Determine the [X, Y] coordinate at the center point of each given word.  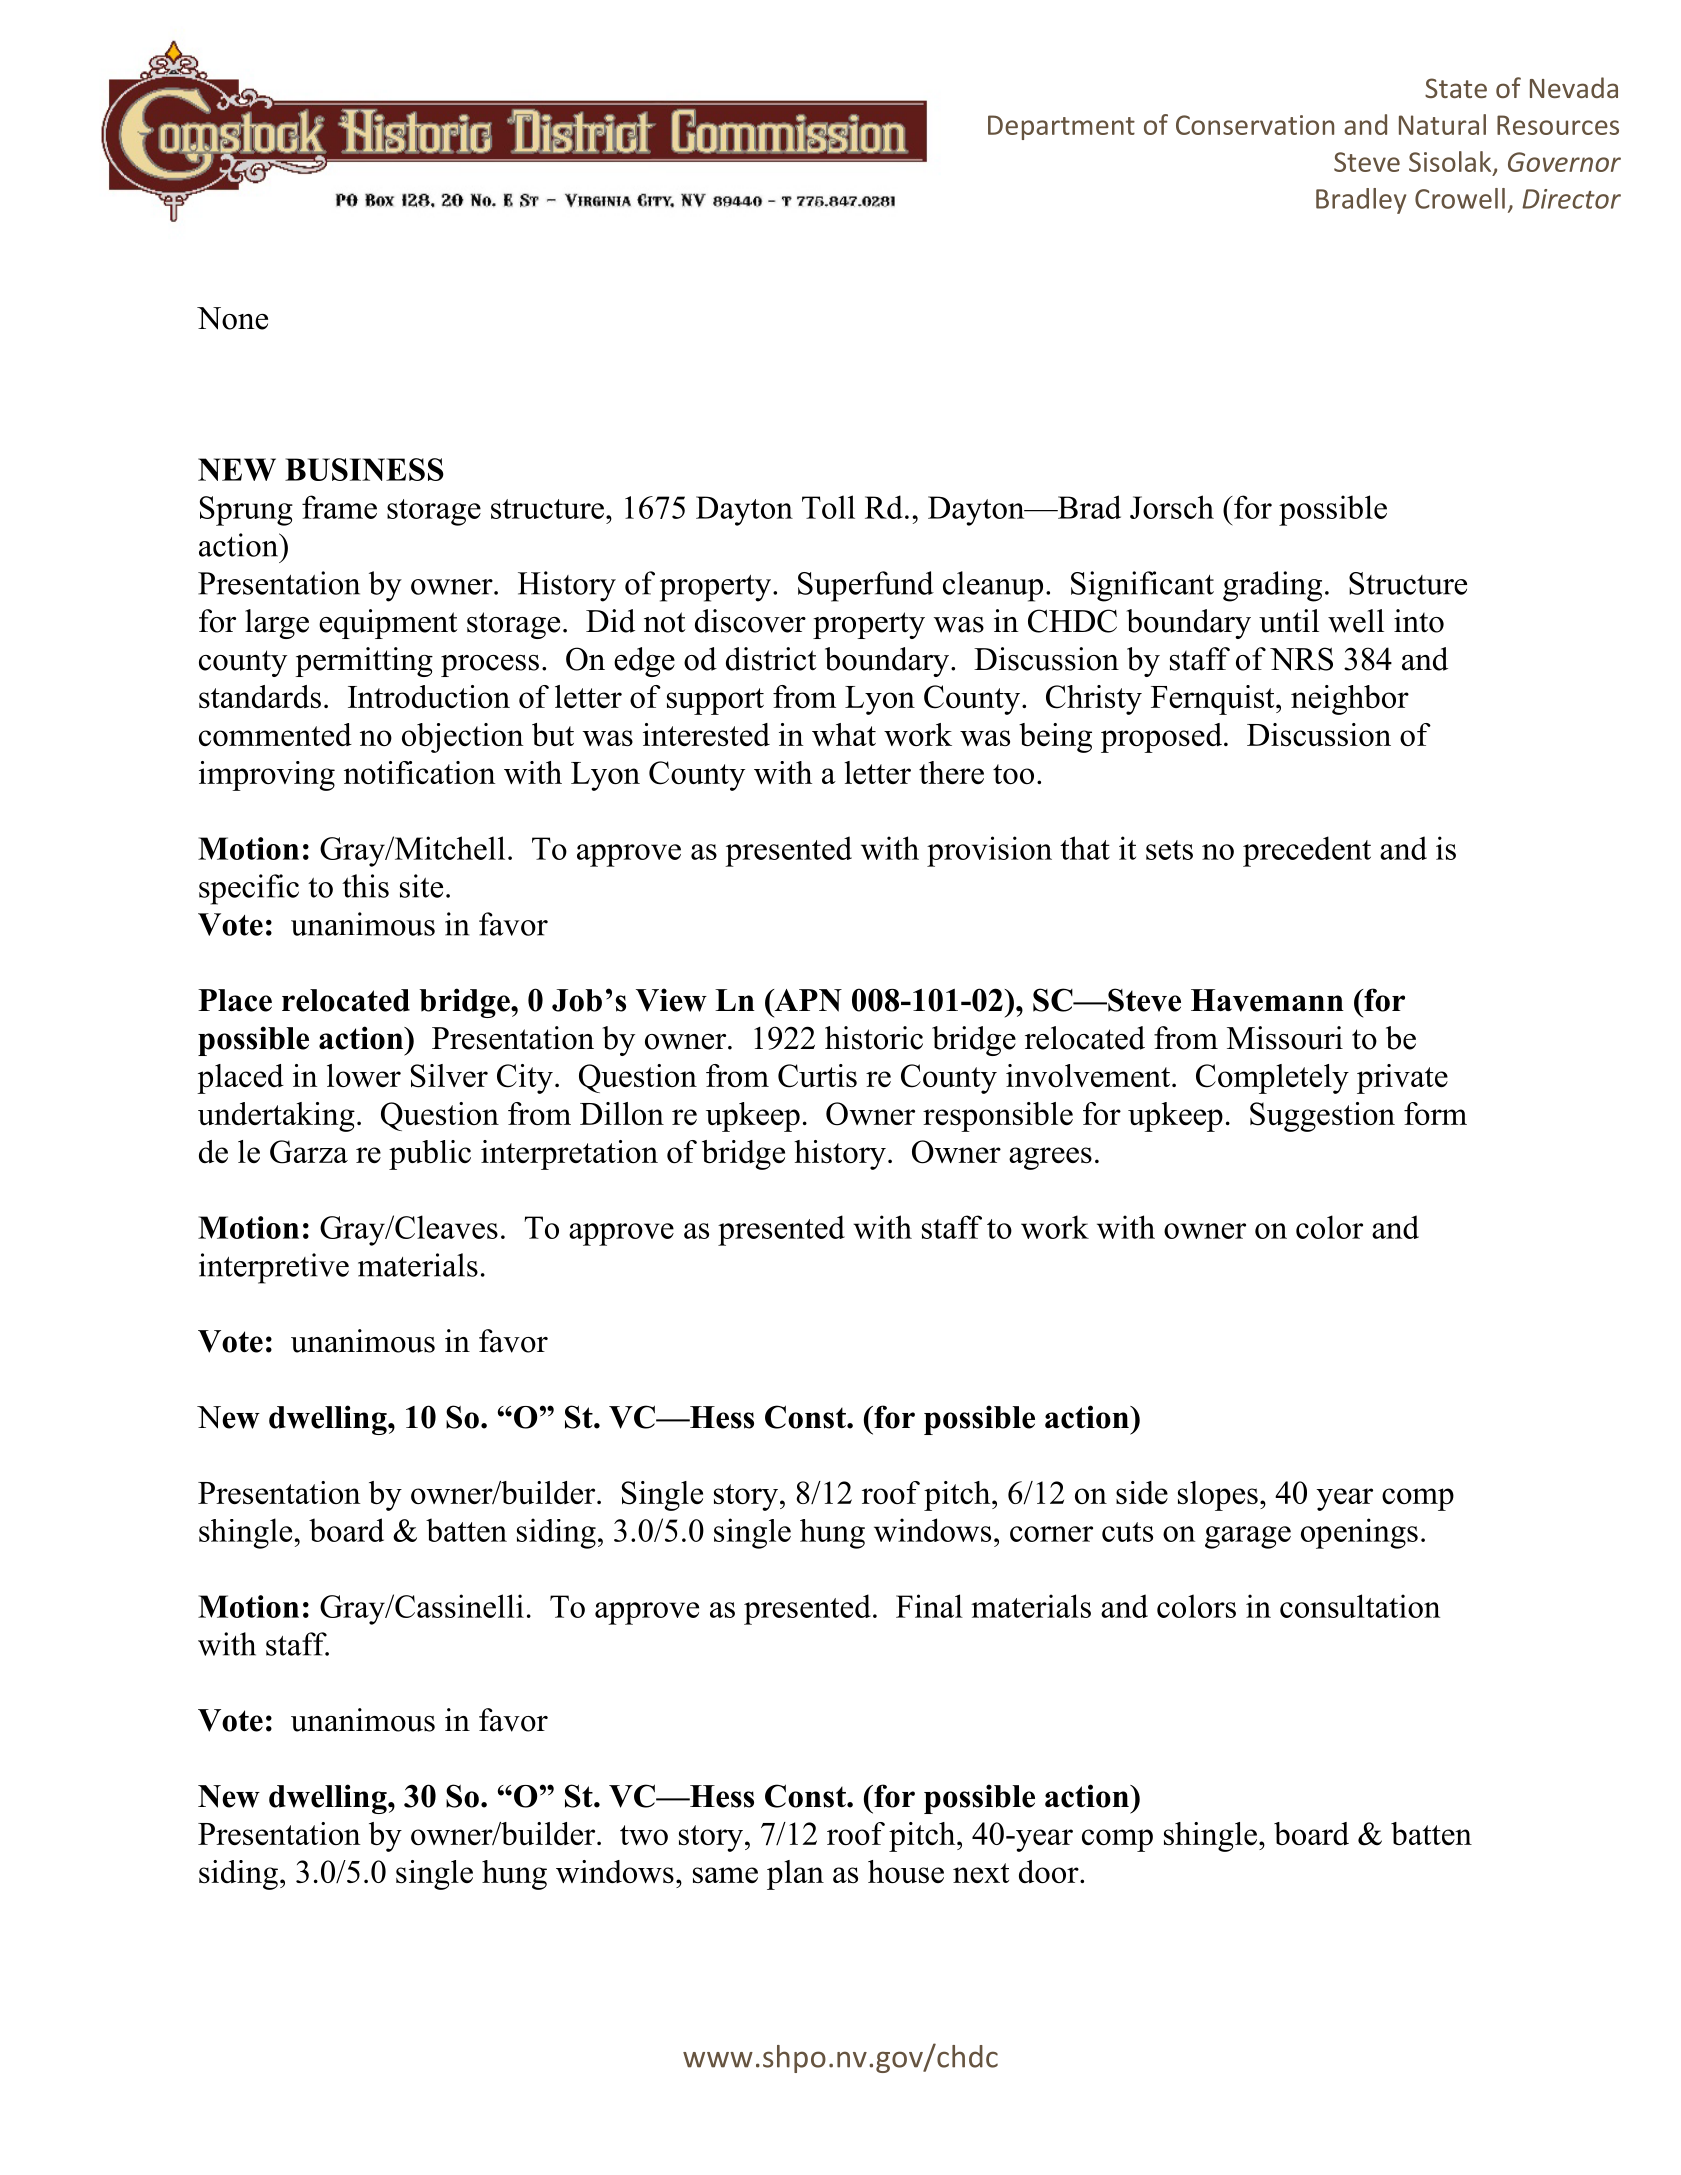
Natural [1442, 124]
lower [364, 1075]
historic [874, 1038]
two [644, 1835]
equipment [388, 624]
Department [1061, 127]
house [906, 1871]
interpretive [274, 1268]
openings [1359, 1533]
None [232, 318]
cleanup [993, 586]
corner [1051, 1534]
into [1419, 621]
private [1402, 1079]
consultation [1360, 1606]
